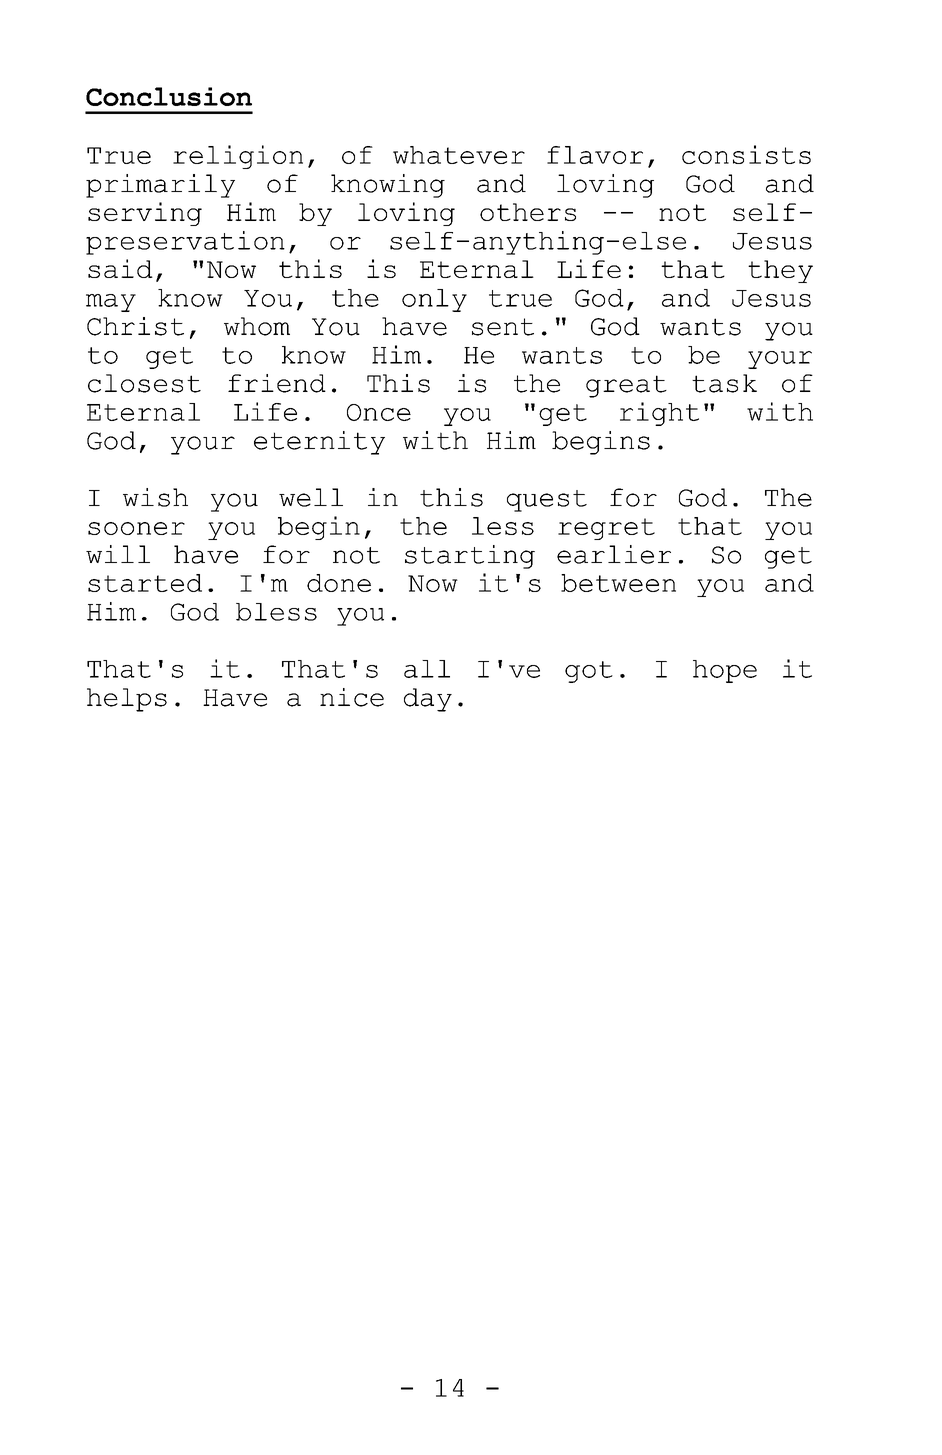 The height and width of the image is (1455, 942). What do you see at coordinates (135, 326) in the image?
I see `Christ` at bounding box center [135, 326].
